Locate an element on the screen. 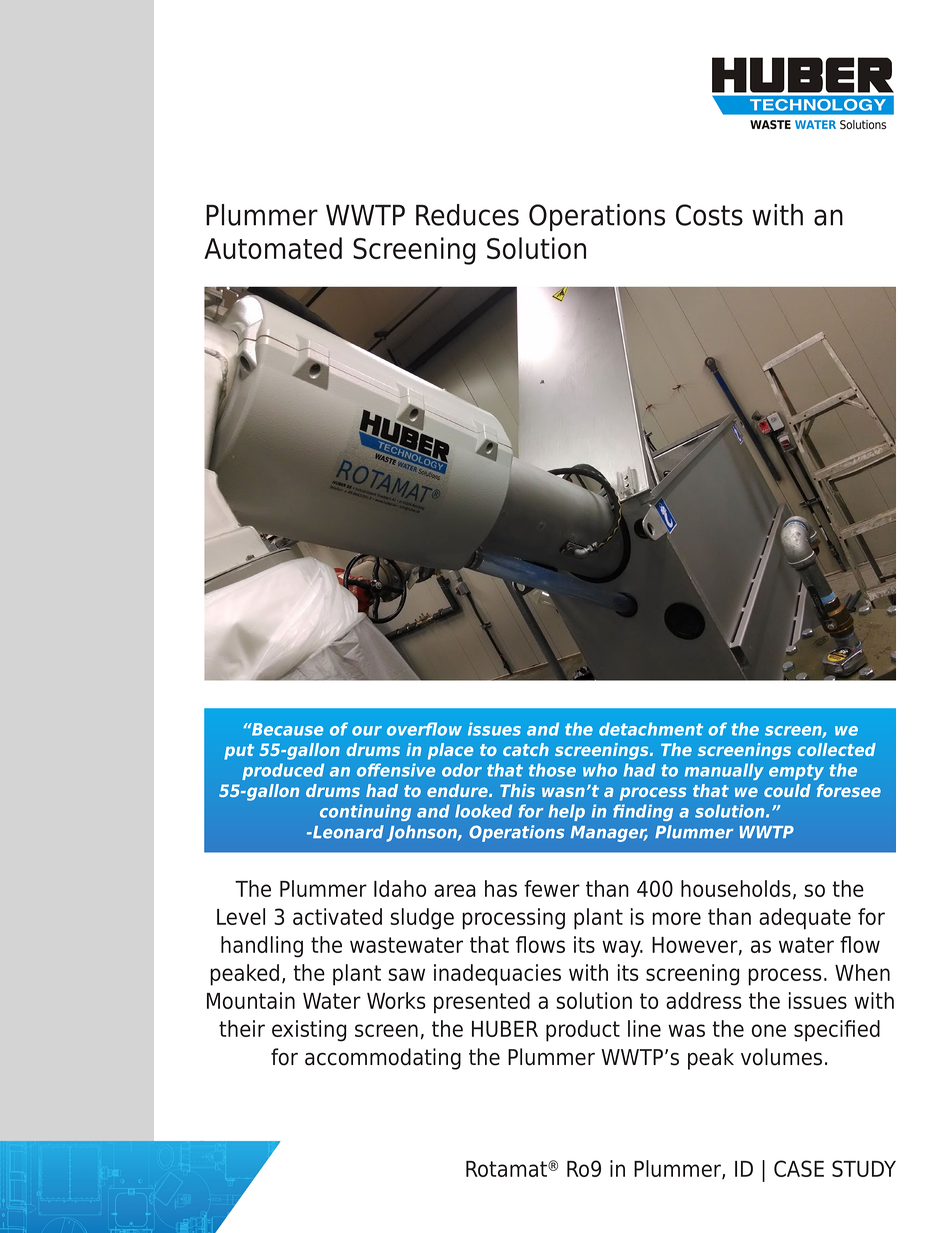  collected is located at coordinates (836, 749).
